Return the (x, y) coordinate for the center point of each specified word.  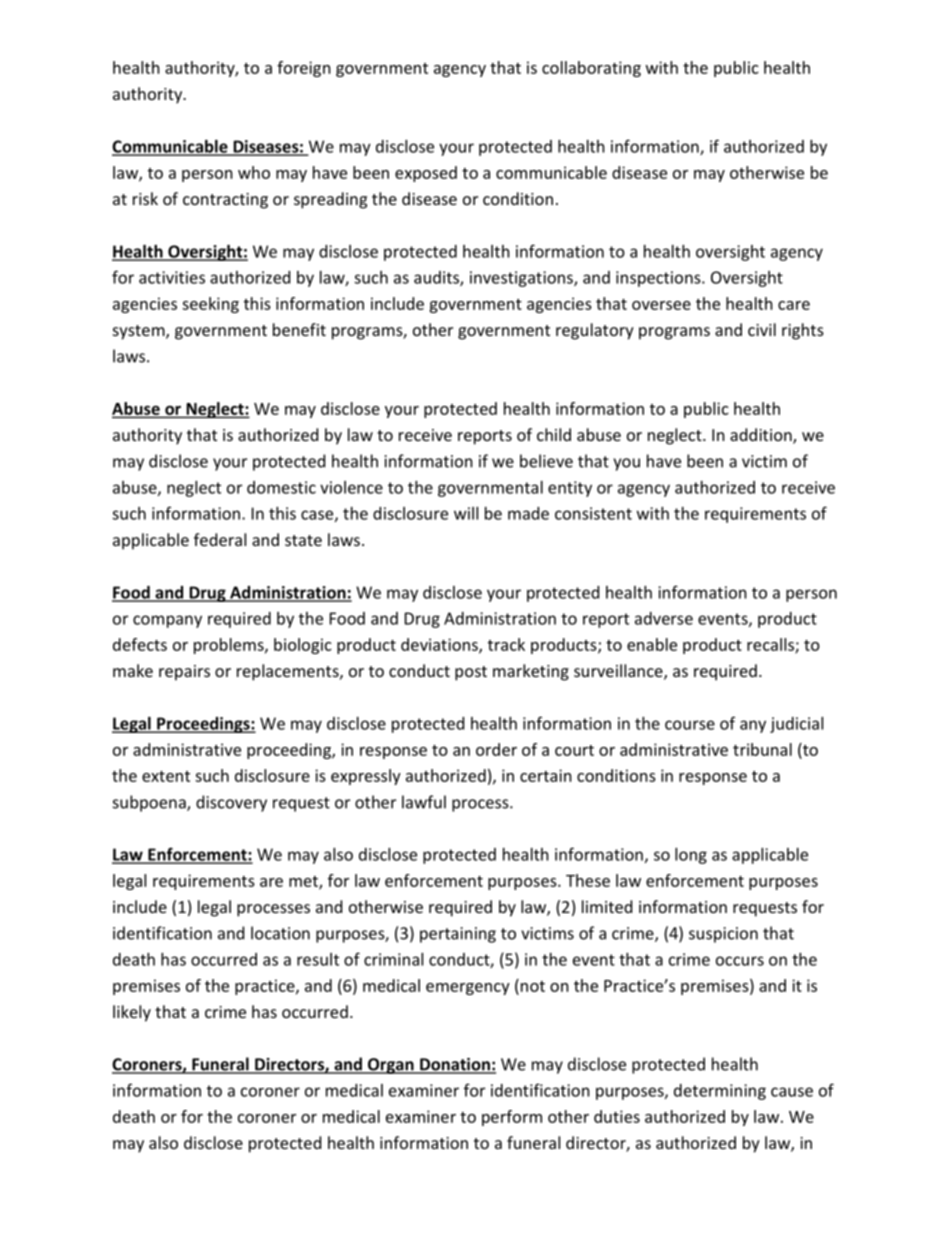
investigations (522, 279)
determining (720, 1092)
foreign (304, 69)
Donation (455, 1065)
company (167, 621)
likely (132, 1013)
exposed (426, 174)
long (691, 856)
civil (762, 329)
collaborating (591, 69)
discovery (231, 803)
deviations (440, 645)
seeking (210, 305)
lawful (424, 802)
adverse (664, 618)
